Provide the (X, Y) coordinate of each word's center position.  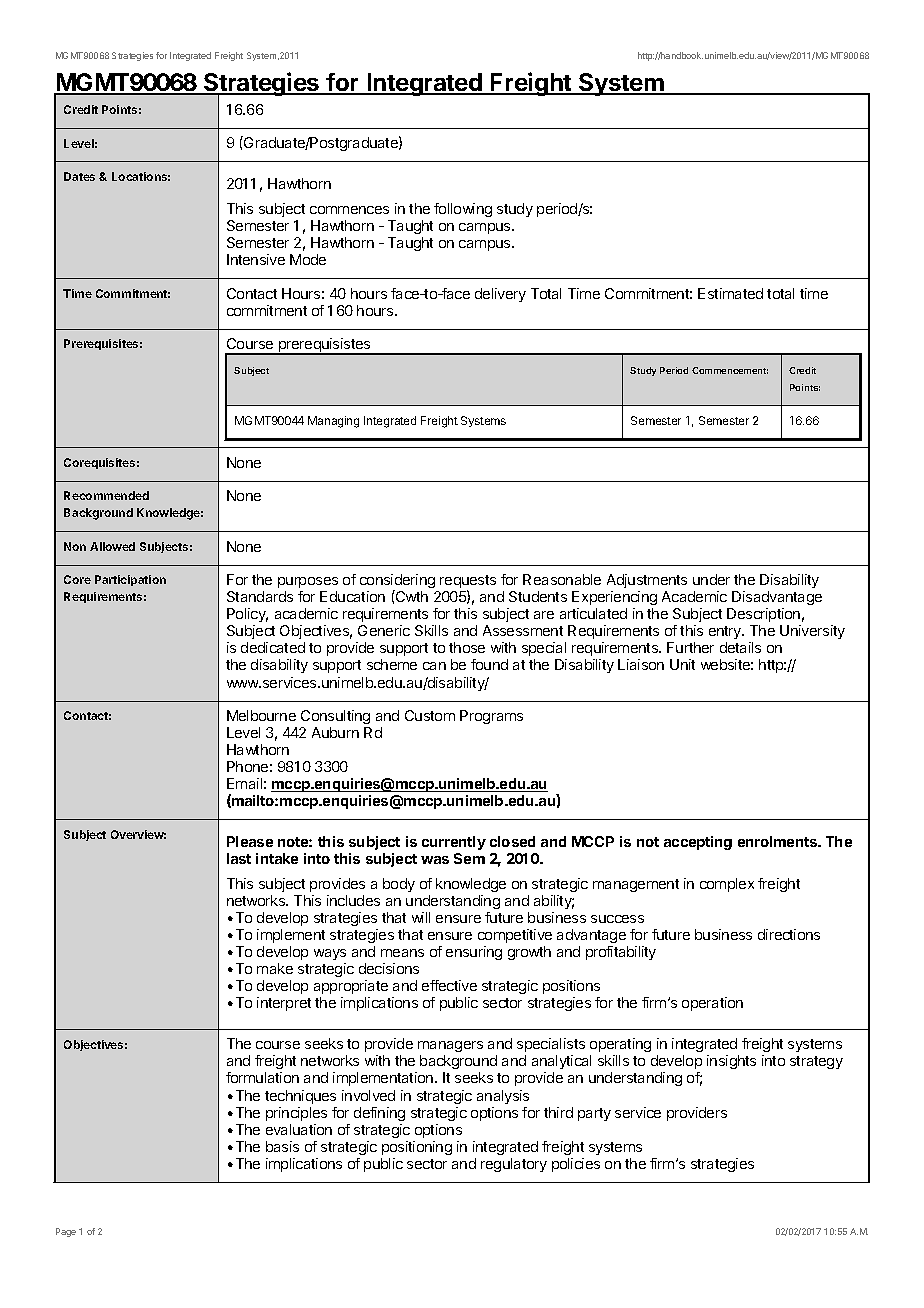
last (239, 858)
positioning (417, 1148)
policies (576, 1165)
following (463, 210)
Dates (79, 176)
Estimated (730, 293)
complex (727, 885)
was (435, 860)
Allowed (112, 546)
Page (66, 1232)
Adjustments (647, 581)
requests (468, 583)
